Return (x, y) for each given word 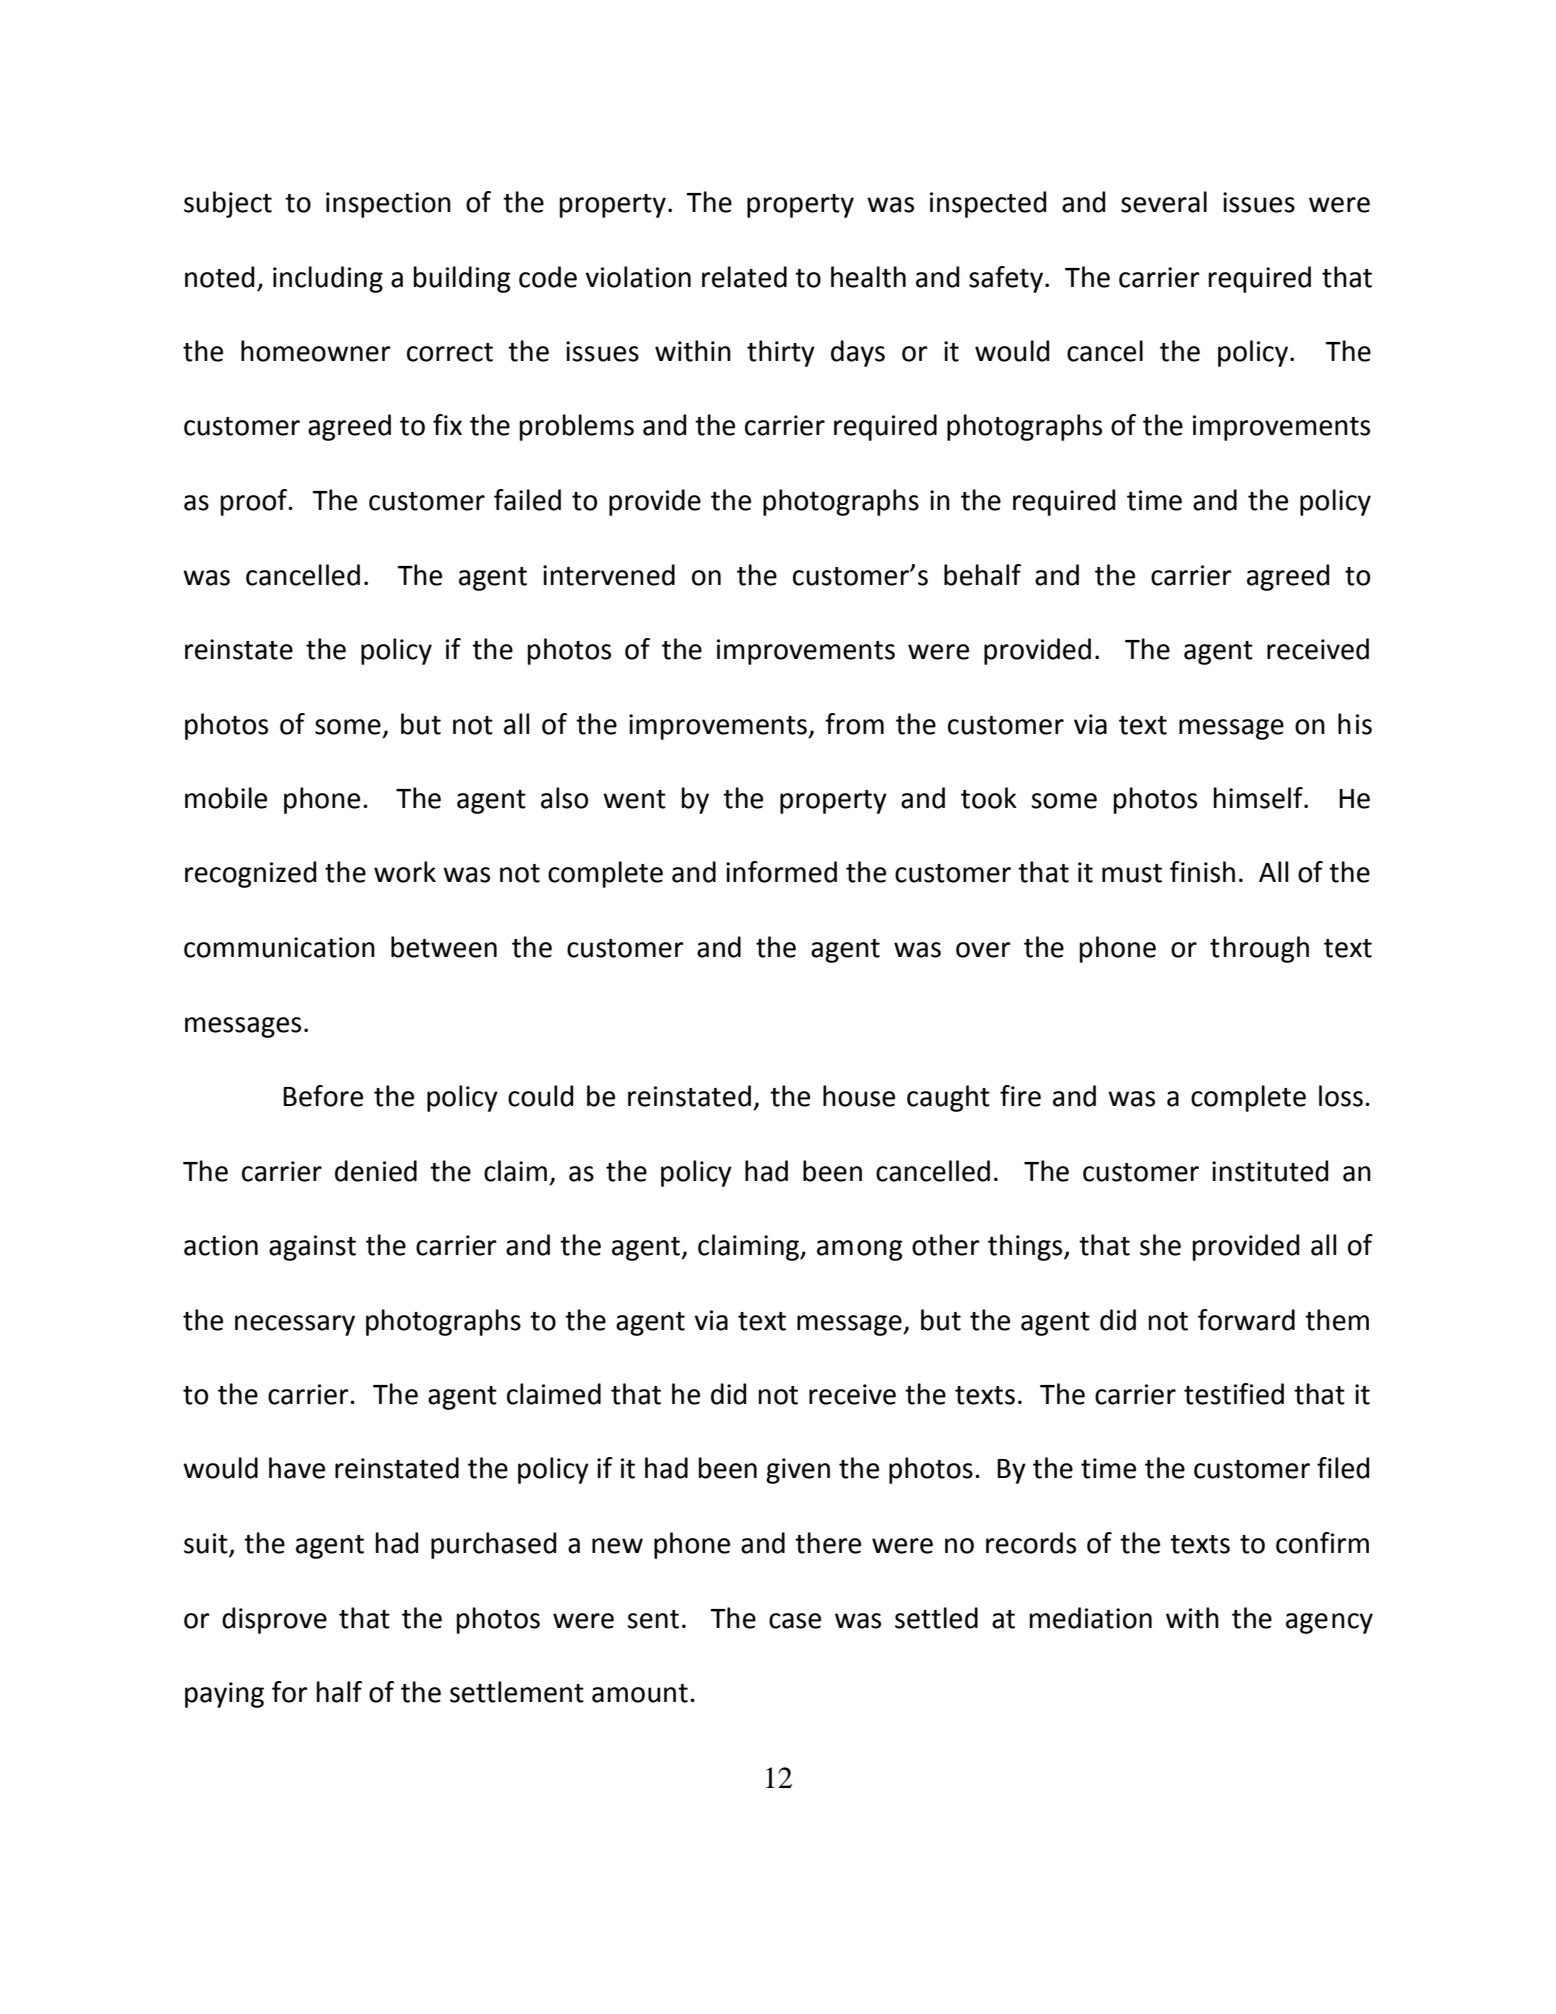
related (744, 277)
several (1164, 202)
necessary (295, 1325)
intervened (609, 575)
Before (323, 1096)
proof (255, 502)
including (328, 279)
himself (1259, 798)
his (1355, 724)
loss (1341, 1096)
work (405, 872)
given (798, 1471)
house (859, 1096)
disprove (274, 1620)
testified (1234, 1394)
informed (781, 872)
